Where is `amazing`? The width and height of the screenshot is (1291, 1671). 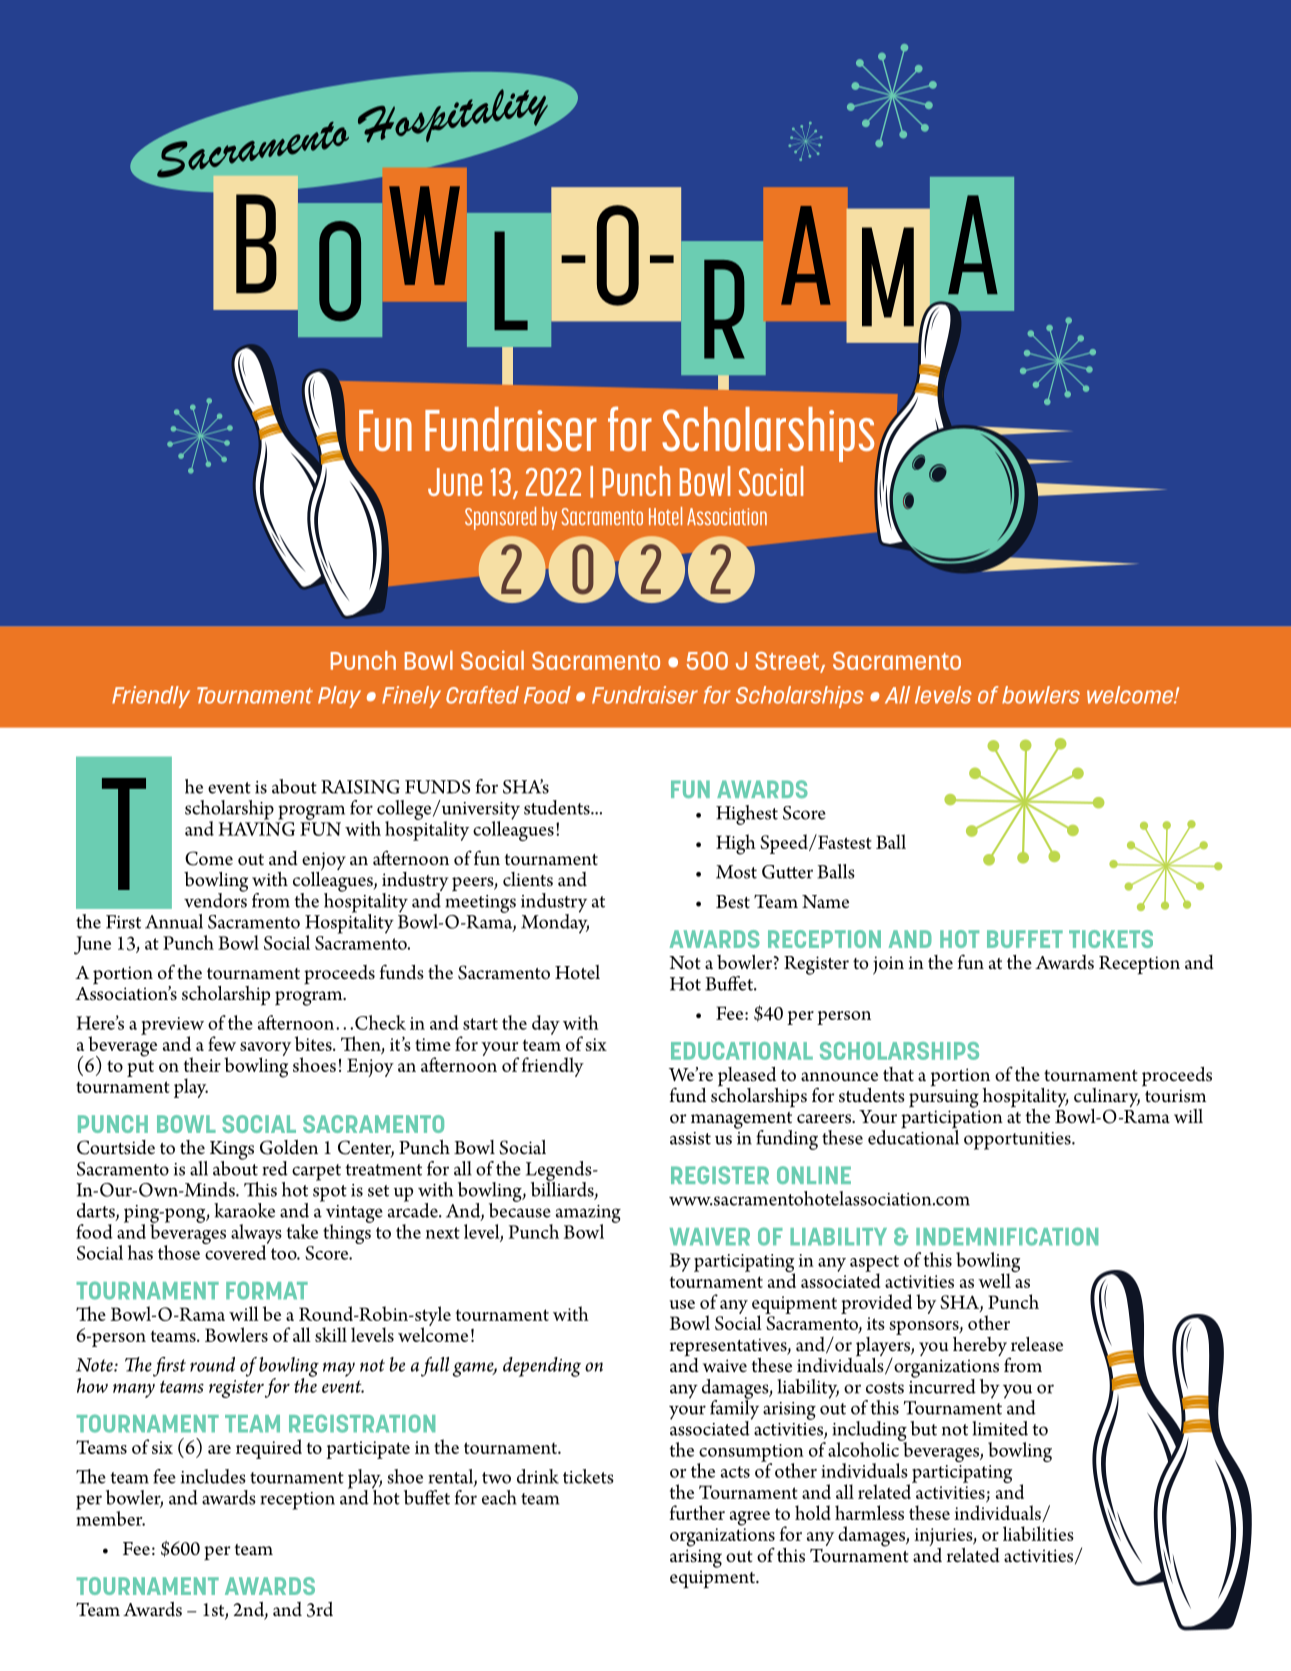
amazing is located at coordinates (588, 1215).
